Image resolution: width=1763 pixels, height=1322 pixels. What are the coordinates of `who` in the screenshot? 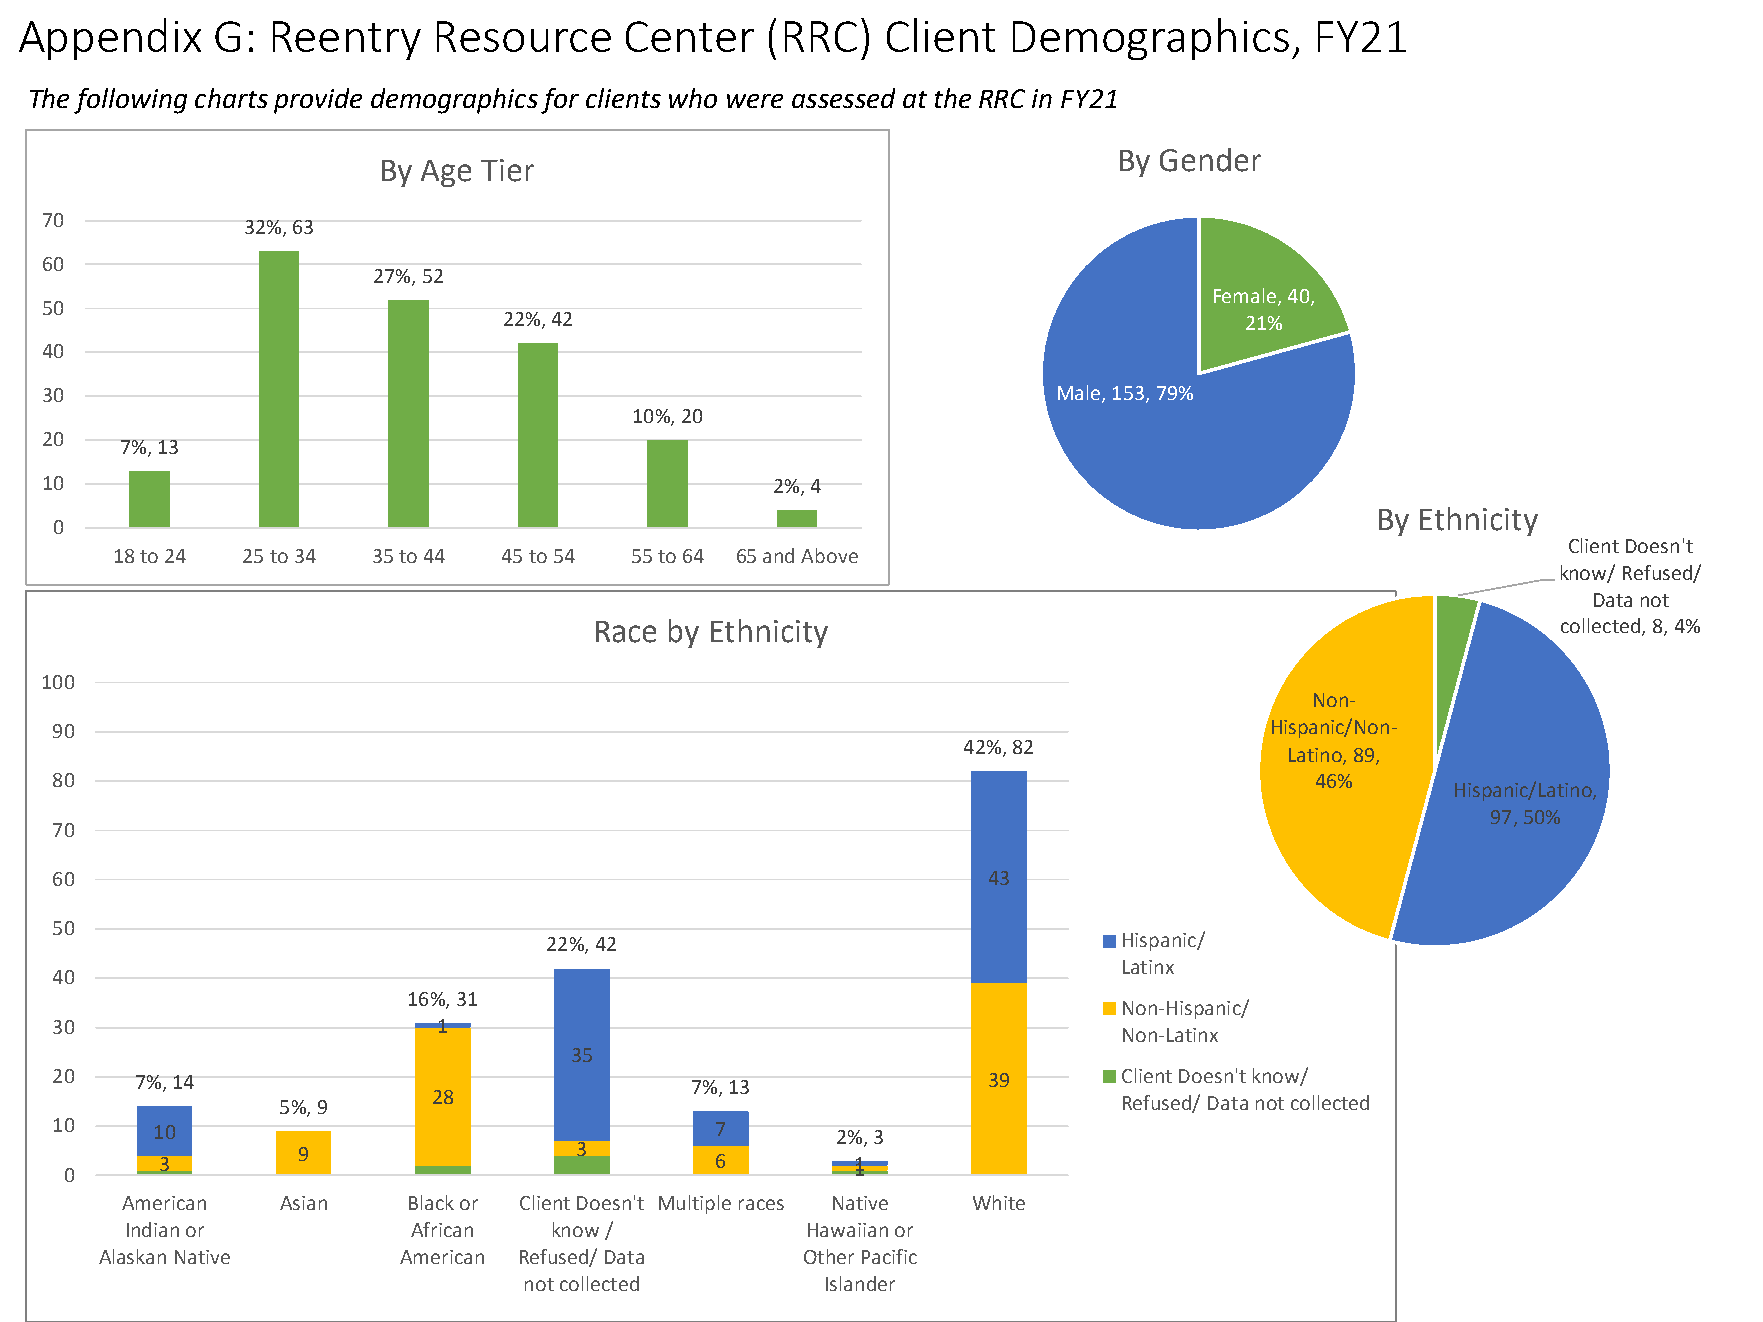 It's located at (693, 98).
